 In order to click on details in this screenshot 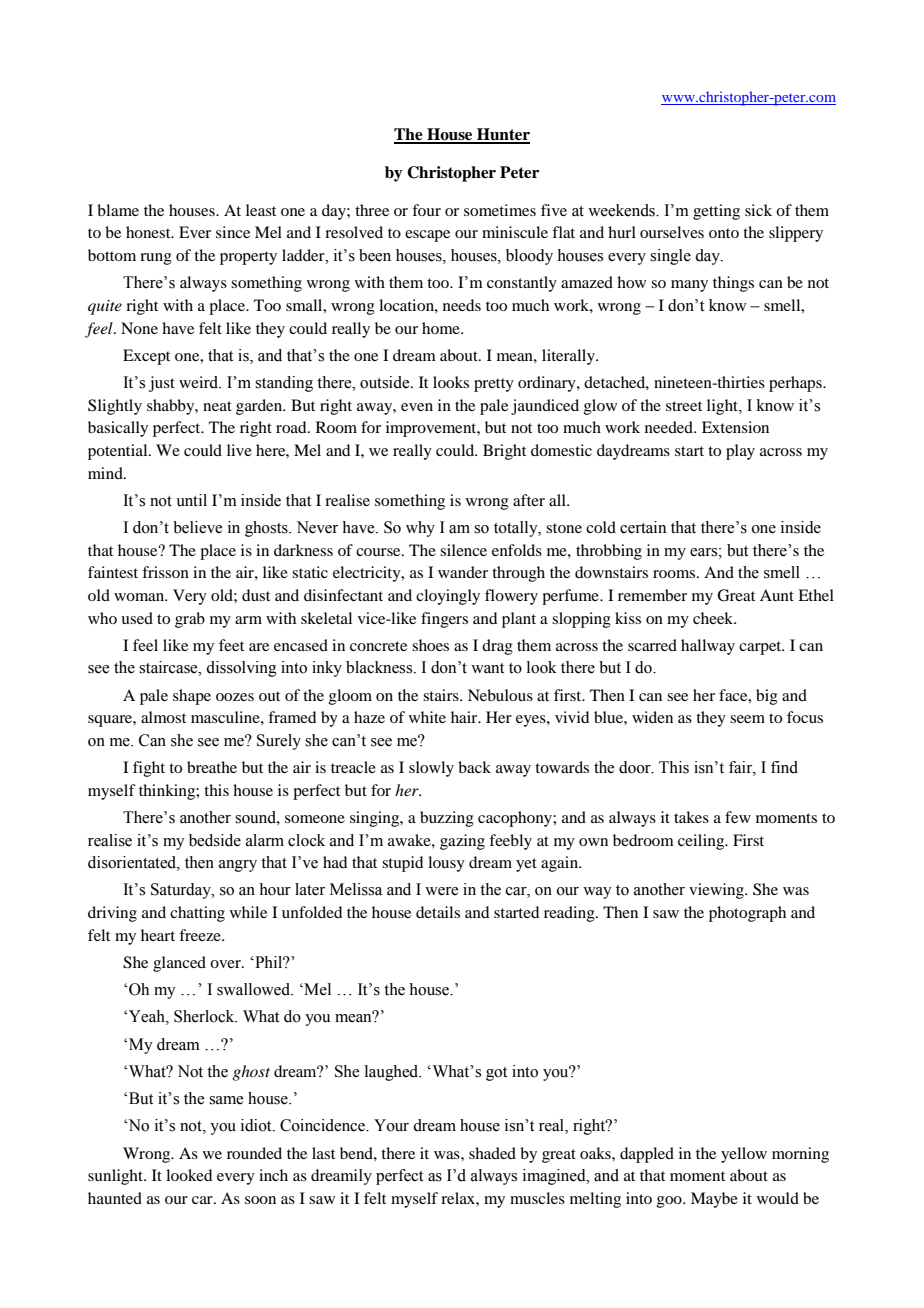, I will do `click(438, 912)`.
